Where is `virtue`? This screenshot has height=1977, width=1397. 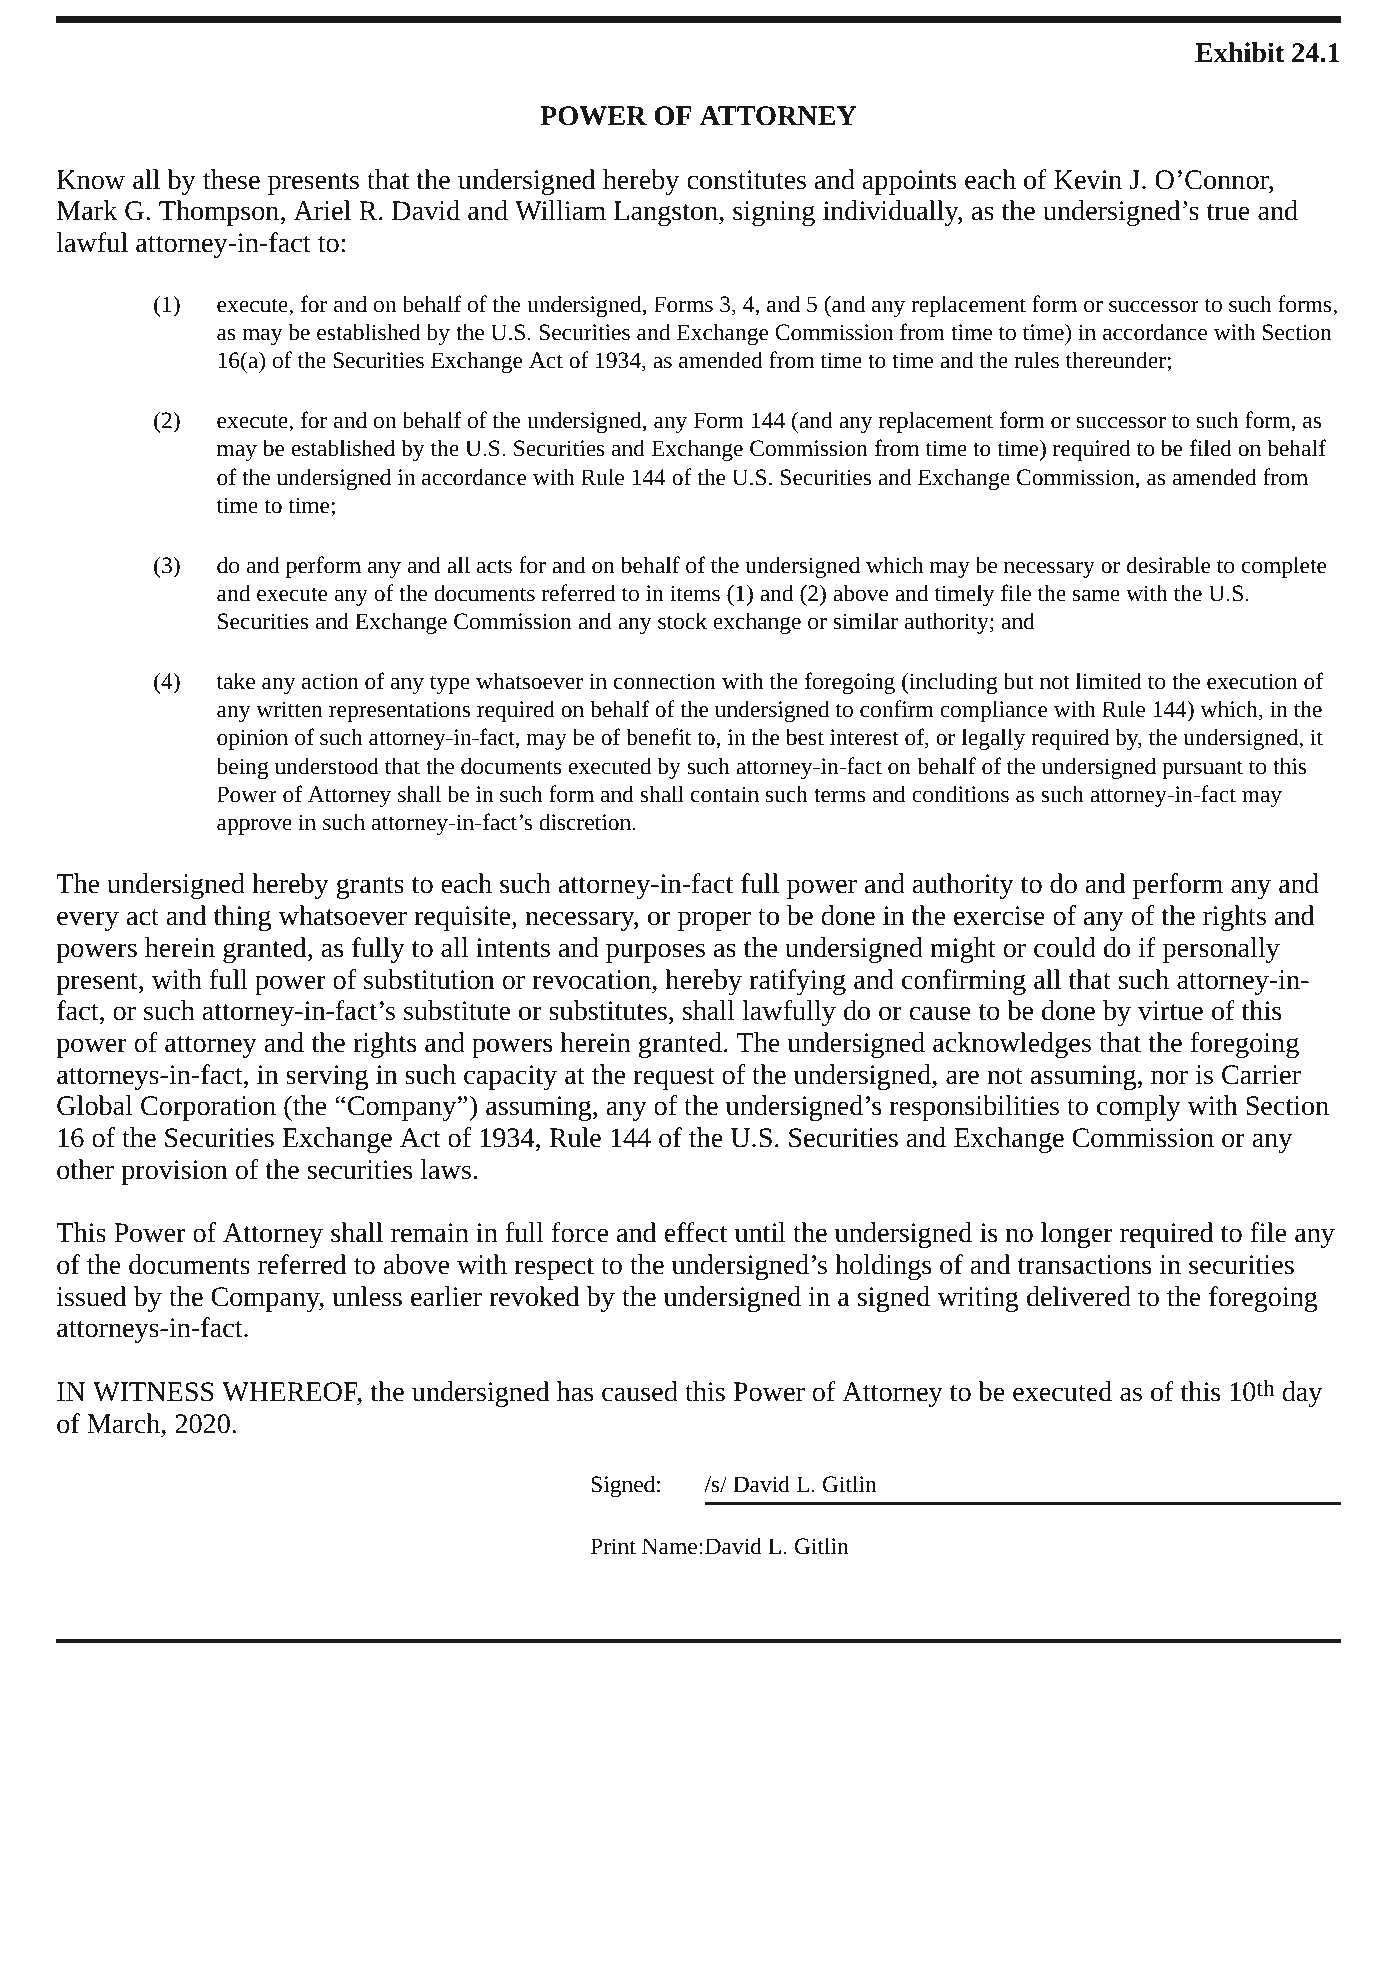 virtue is located at coordinates (1170, 1011).
